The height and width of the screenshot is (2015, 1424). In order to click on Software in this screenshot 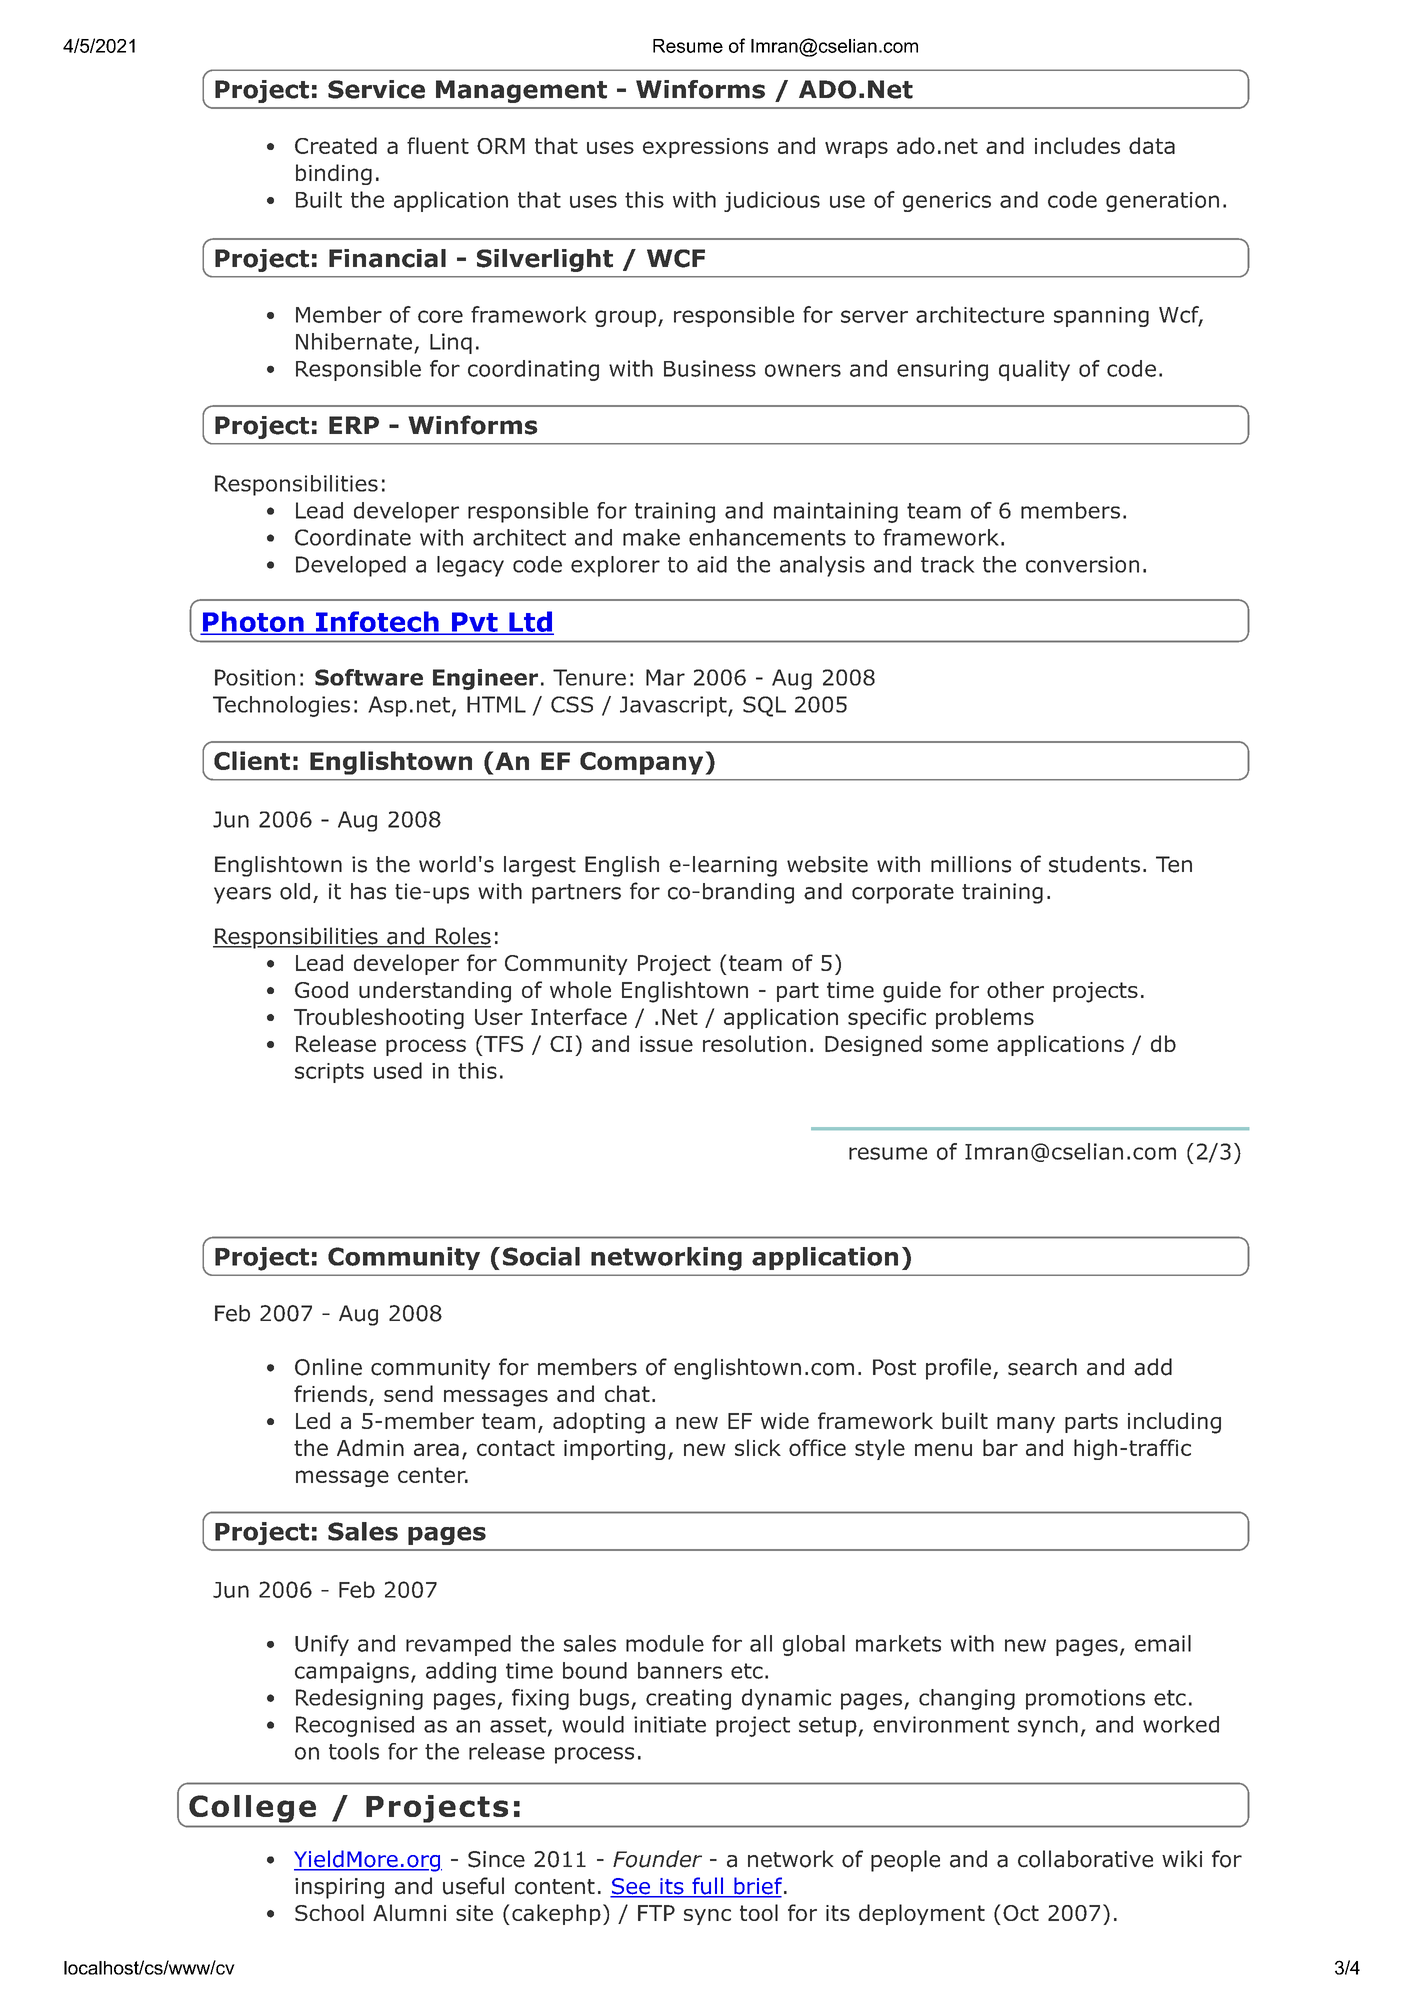, I will do `click(369, 677)`.
